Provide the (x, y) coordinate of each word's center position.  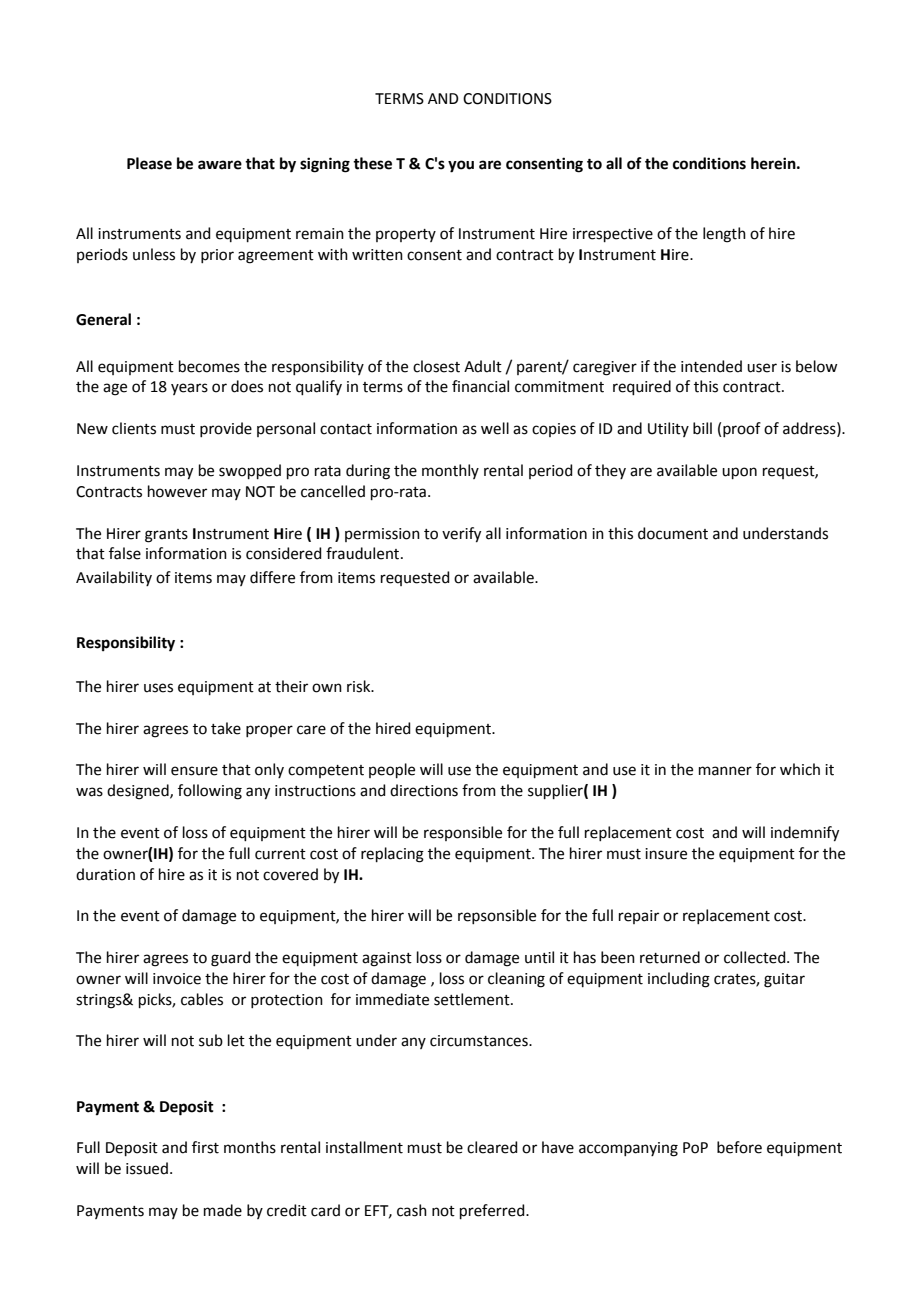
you (461, 166)
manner (725, 771)
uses (158, 688)
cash (412, 1210)
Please (149, 163)
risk (360, 686)
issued (147, 1168)
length (724, 235)
